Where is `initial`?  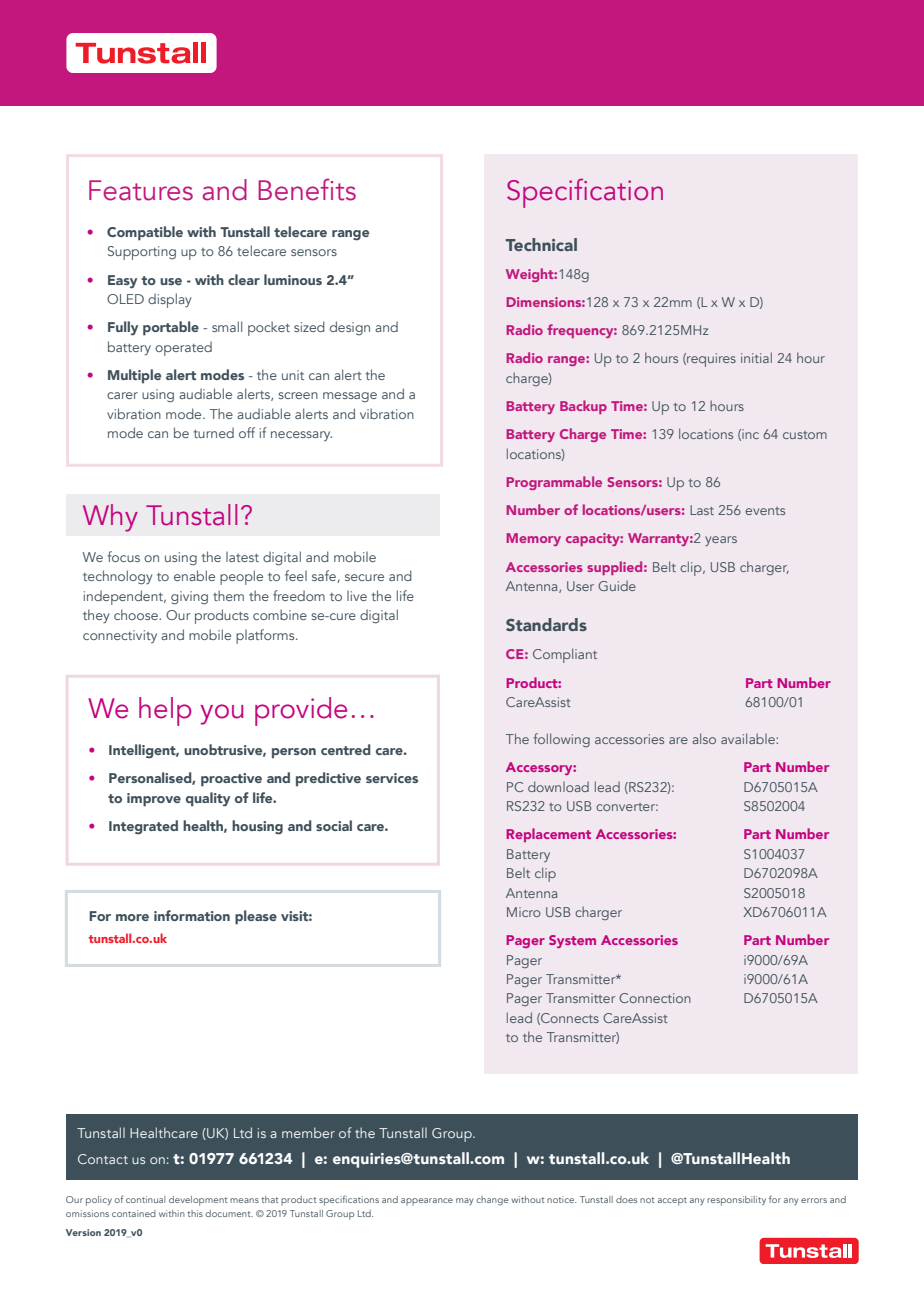 initial is located at coordinates (756, 357).
